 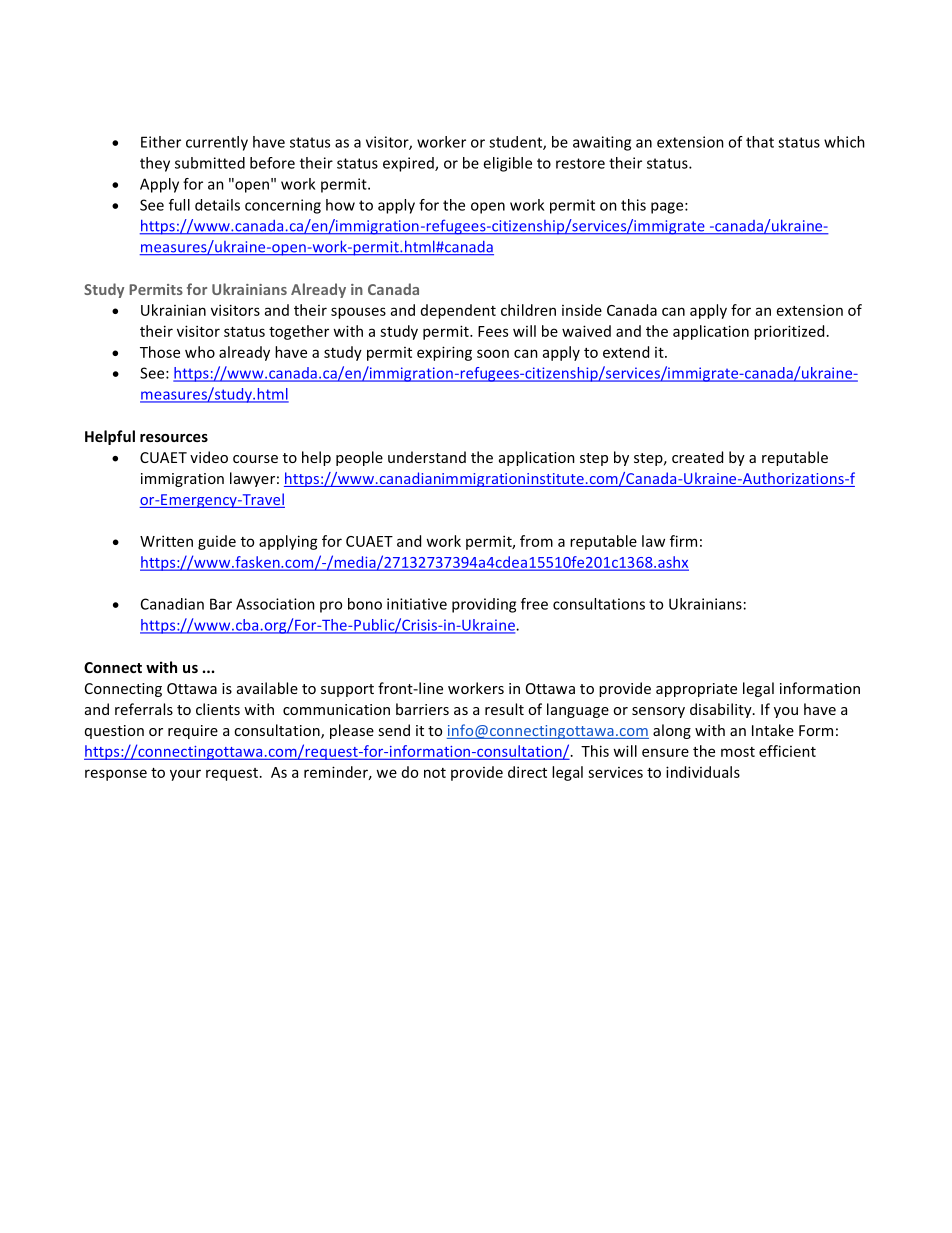 What do you see at coordinates (683, 541) in the page?
I see `firm` at bounding box center [683, 541].
